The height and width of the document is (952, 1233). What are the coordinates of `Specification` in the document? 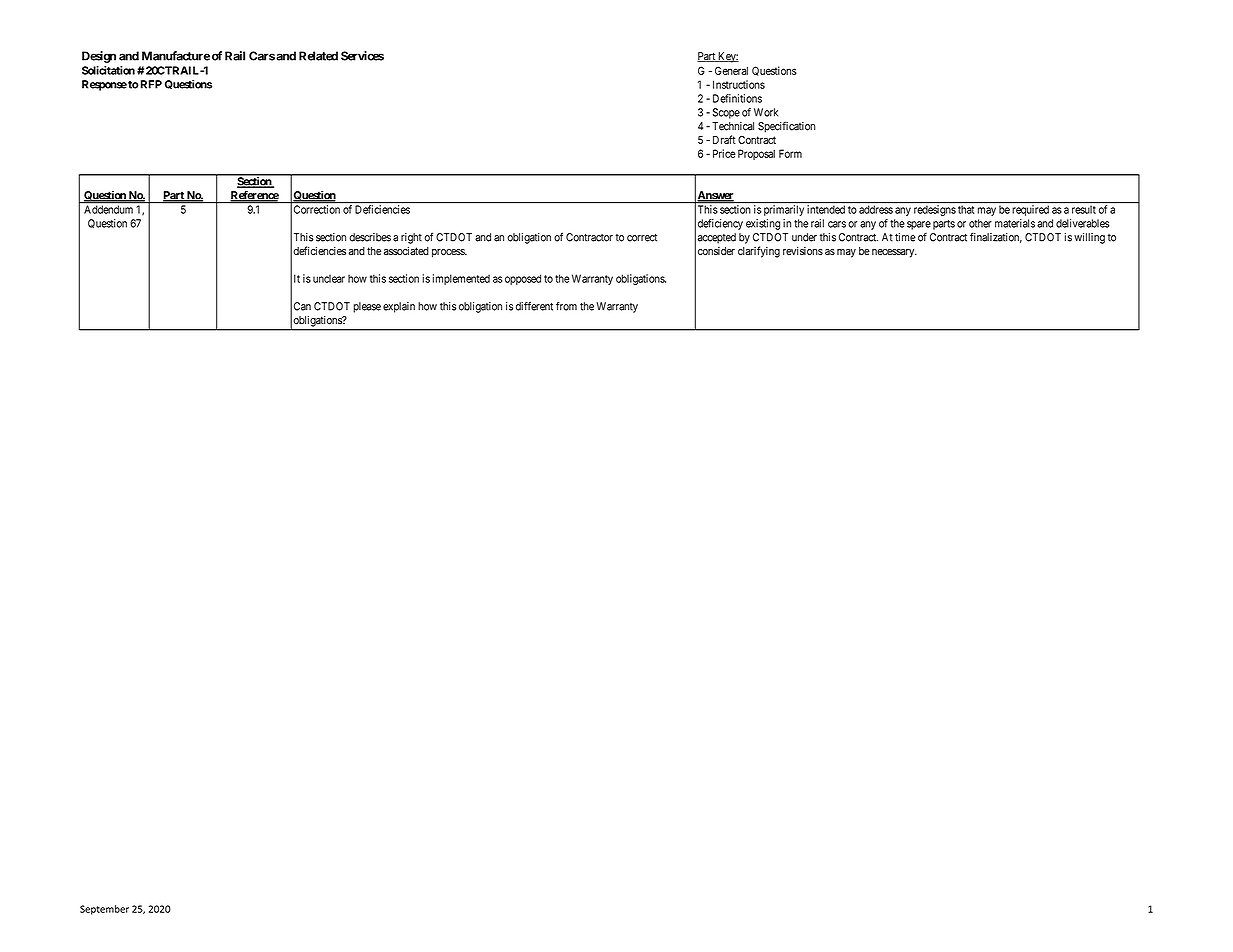 It's located at (786, 127).
